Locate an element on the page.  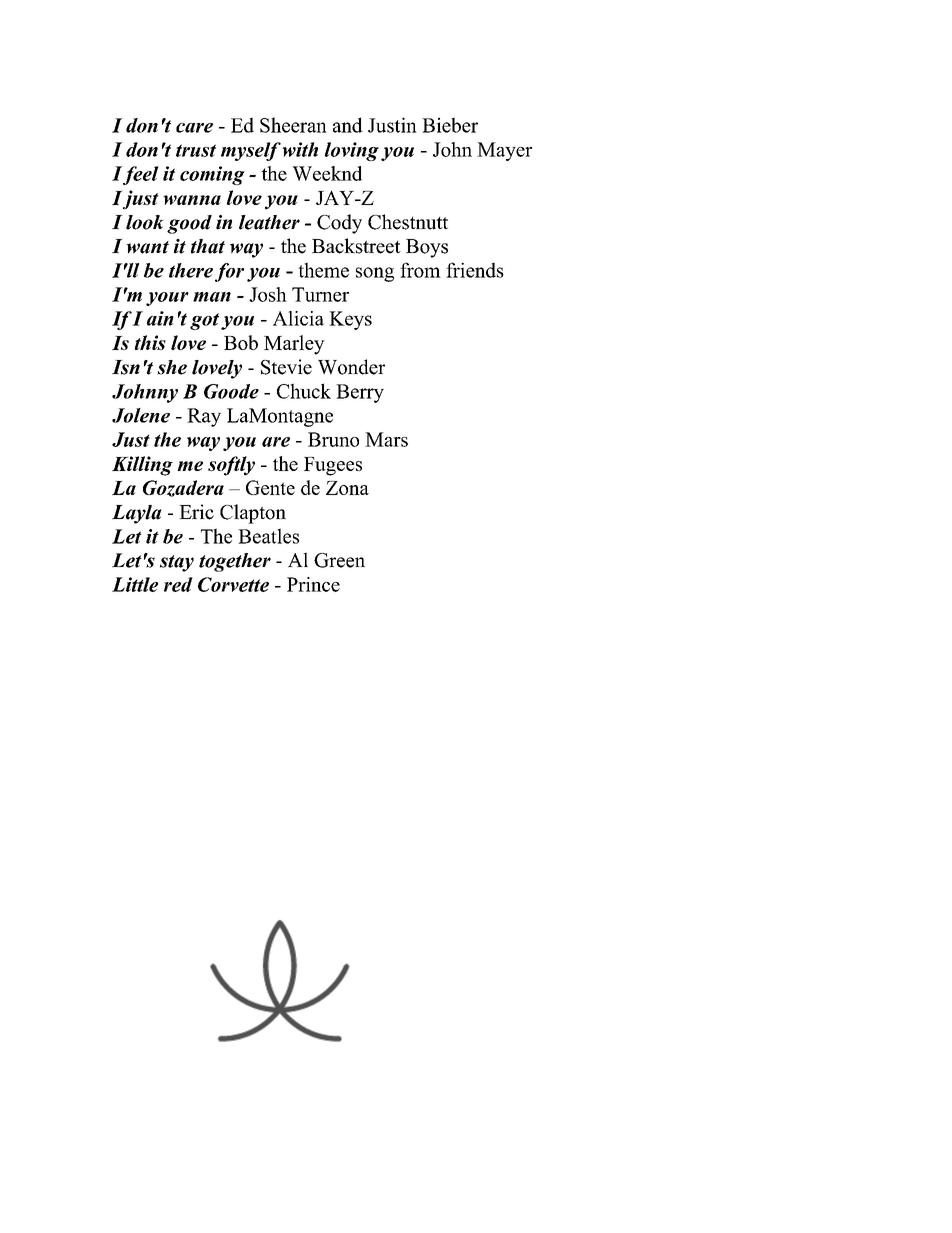
Mars is located at coordinates (386, 439).
